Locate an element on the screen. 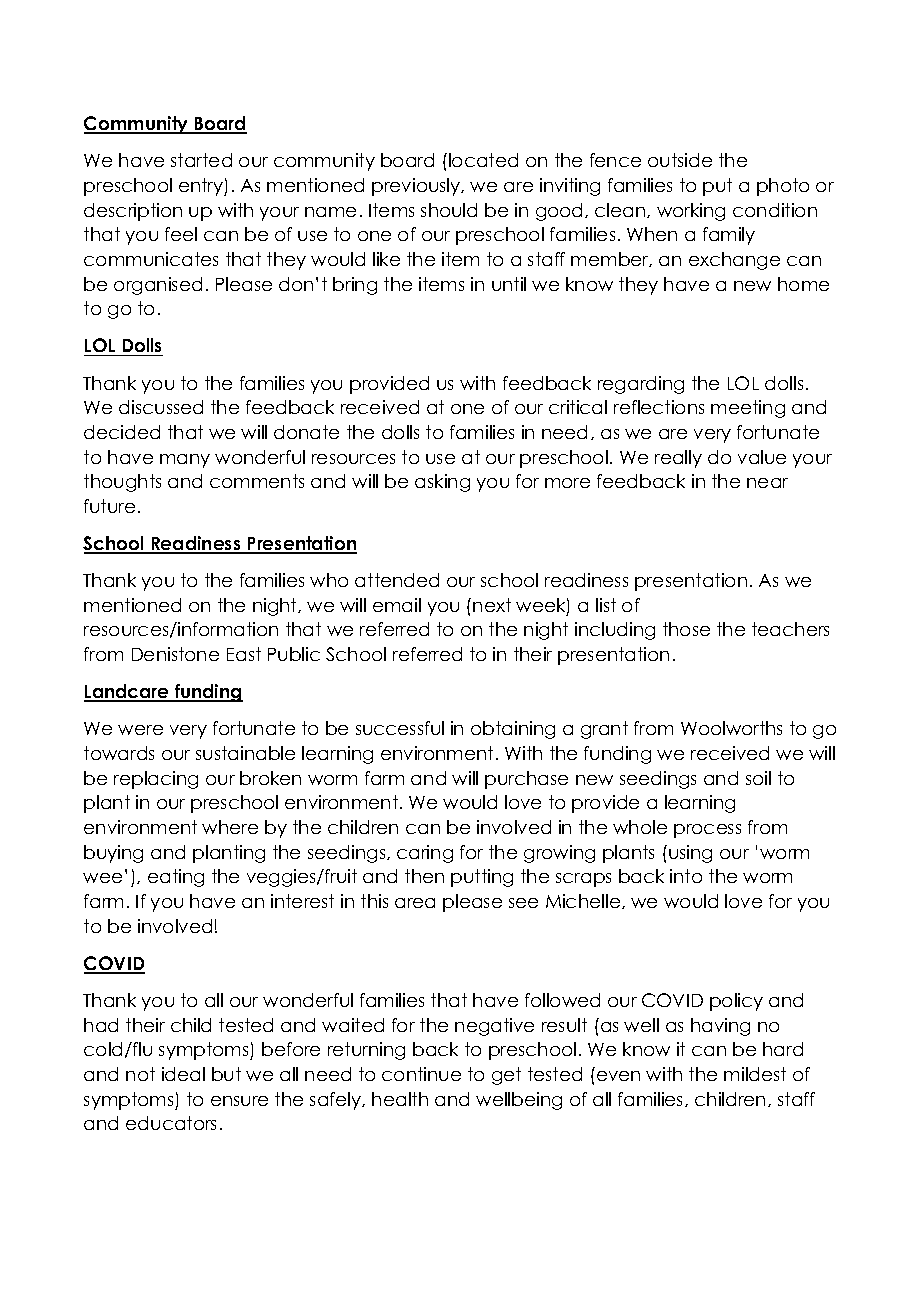  next is located at coordinates (492, 605).
